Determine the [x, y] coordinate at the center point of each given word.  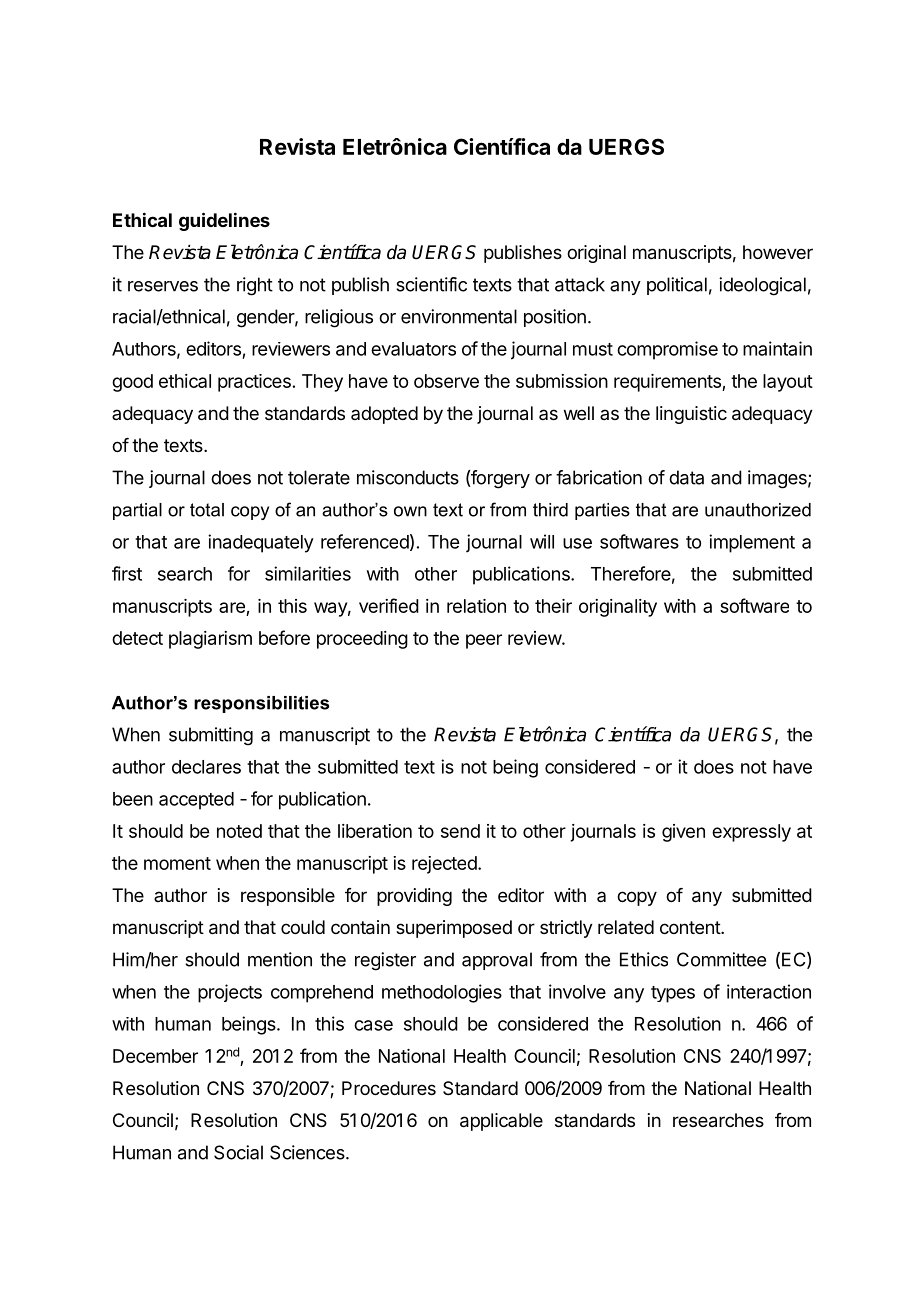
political [677, 286]
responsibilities [261, 704]
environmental [459, 316]
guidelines [224, 221]
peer [484, 641]
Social [238, 1152]
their [553, 606]
